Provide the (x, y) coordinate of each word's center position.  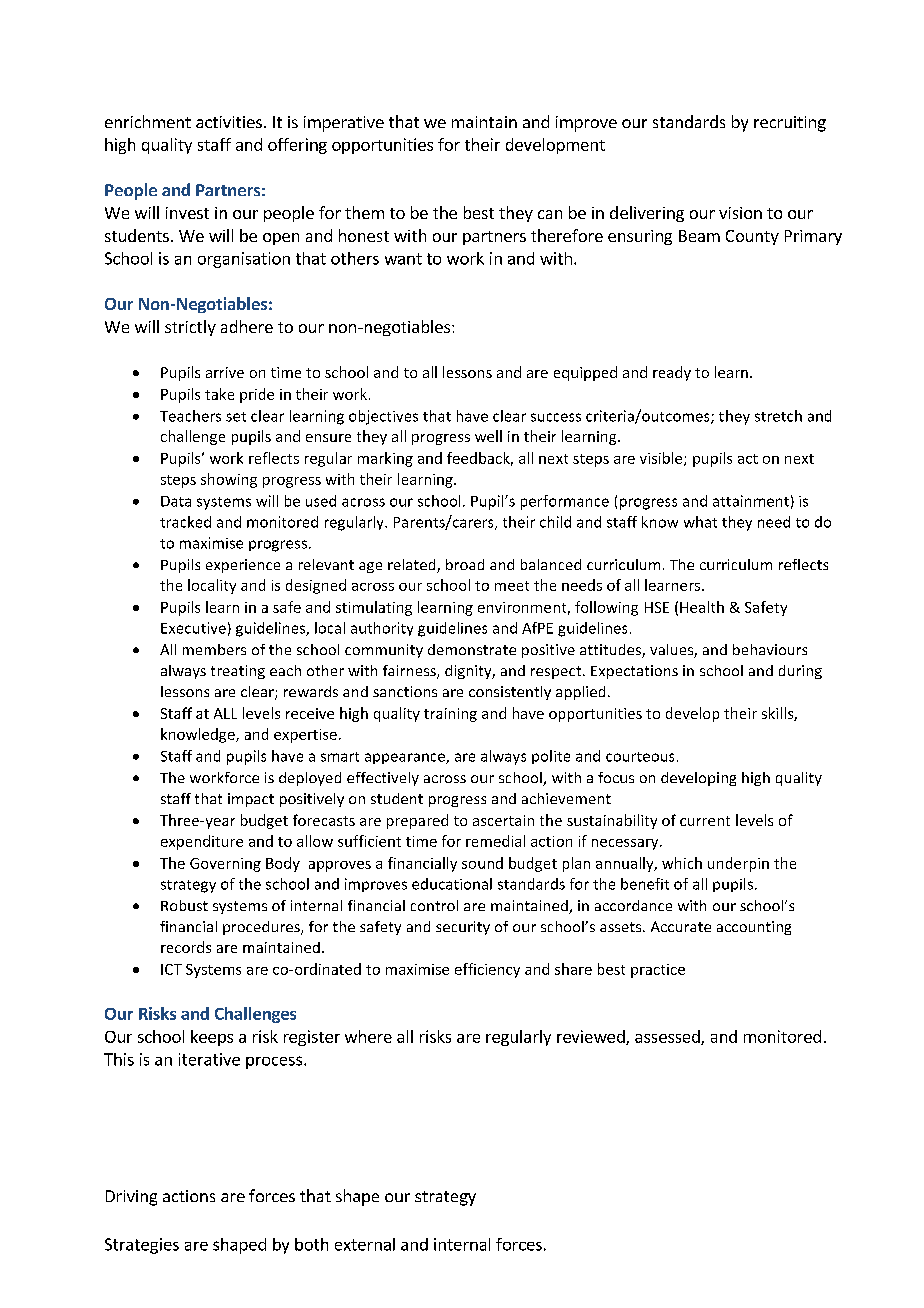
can (550, 214)
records (186, 947)
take (219, 394)
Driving (131, 1198)
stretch (778, 416)
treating (238, 672)
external (365, 1244)
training (450, 715)
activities (229, 122)
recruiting (790, 124)
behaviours (770, 649)
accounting (754, 928)
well (488, 436)
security (463, 928)
